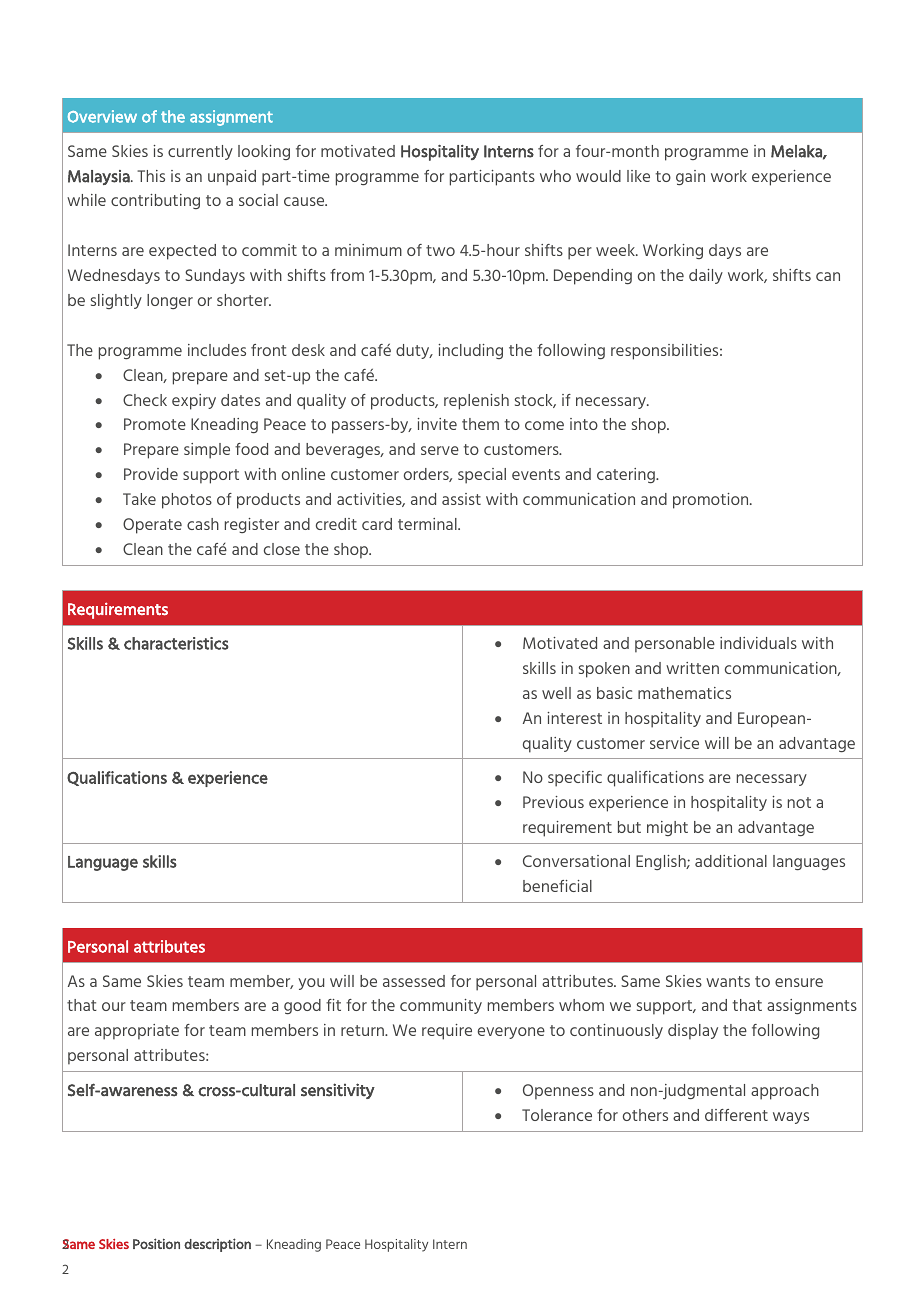  Describe the element at coordinates (557, 886) in the screenshot. I see `beneficial` at that location.
